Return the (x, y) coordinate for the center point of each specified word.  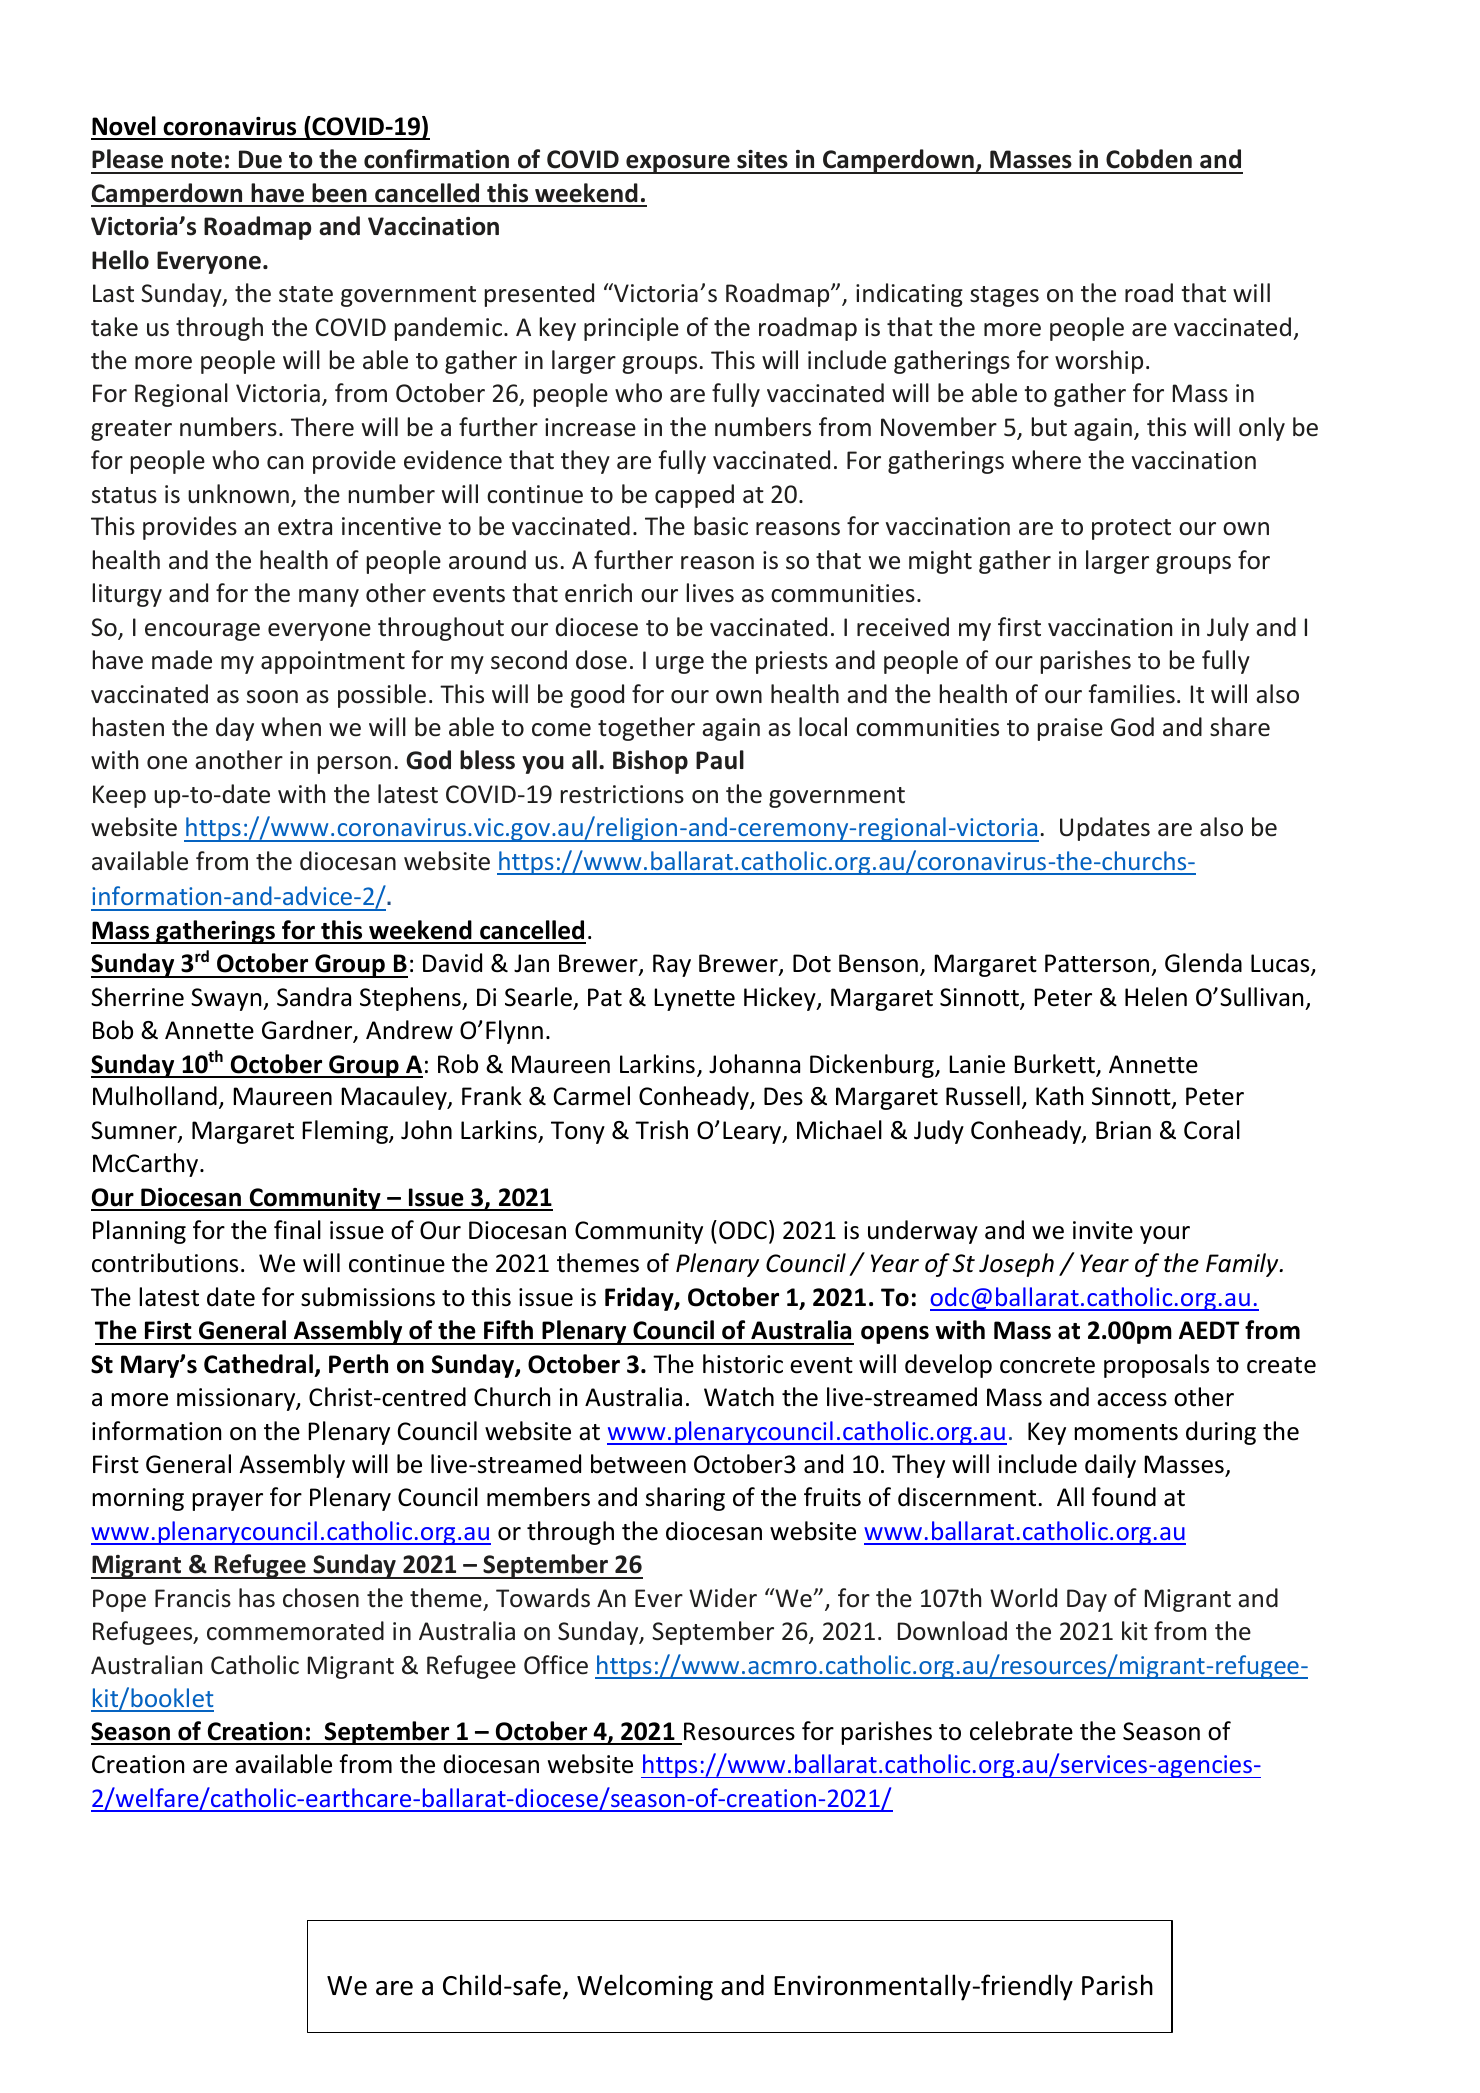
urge (680, 665)
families (1132, 694)
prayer (227, 1502)
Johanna (754, 1064)
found (1124, 1497)
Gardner (308, 1031)
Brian (1123, 1130)
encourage (202, 632)
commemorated (295, 1631)
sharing (685, 1499)
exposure (678, 164)
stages (1004, 296)
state (306, 294)
